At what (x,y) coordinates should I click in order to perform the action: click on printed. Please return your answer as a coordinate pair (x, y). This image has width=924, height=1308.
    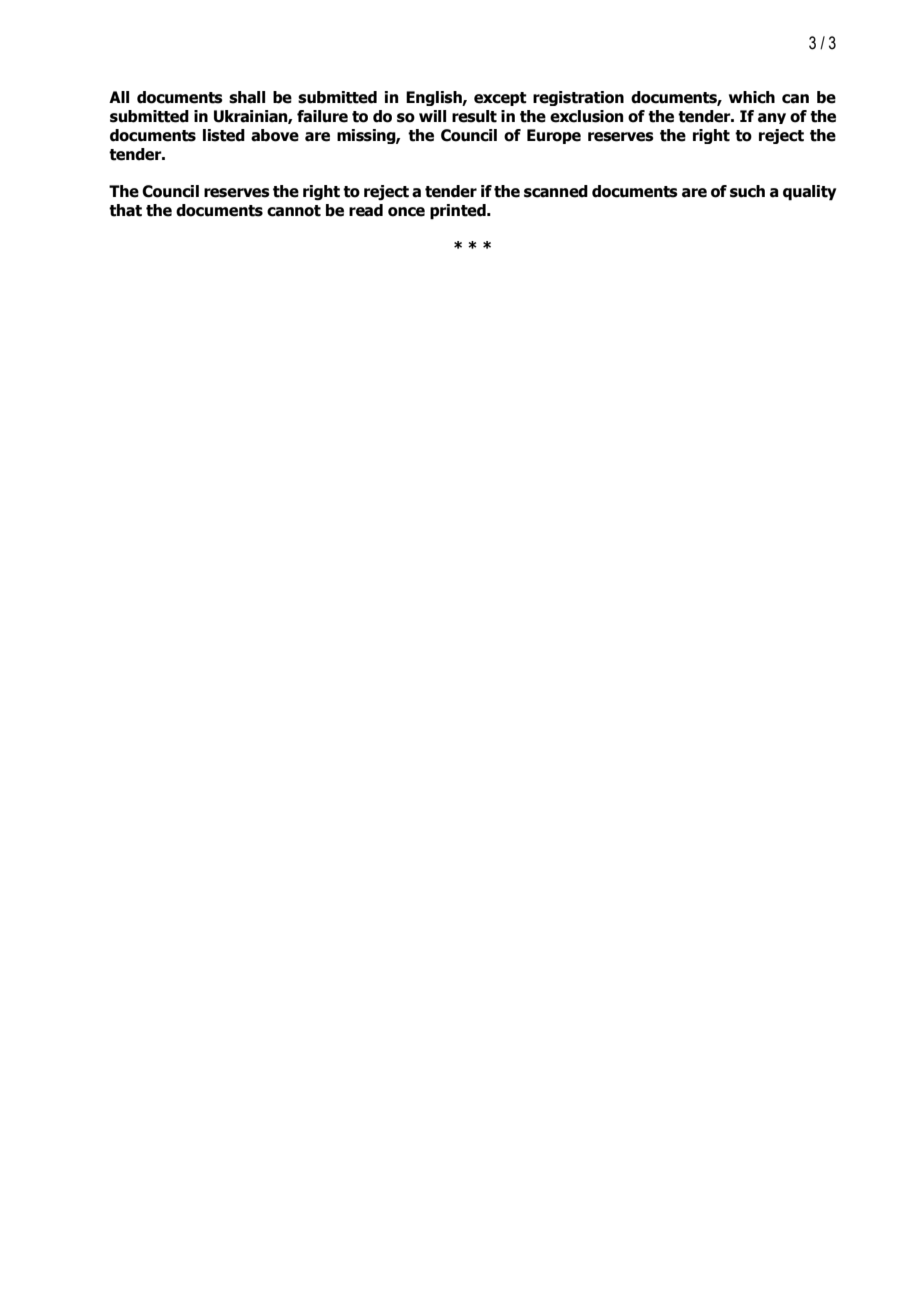
    Looking at the image, I should click on (459, 212).
